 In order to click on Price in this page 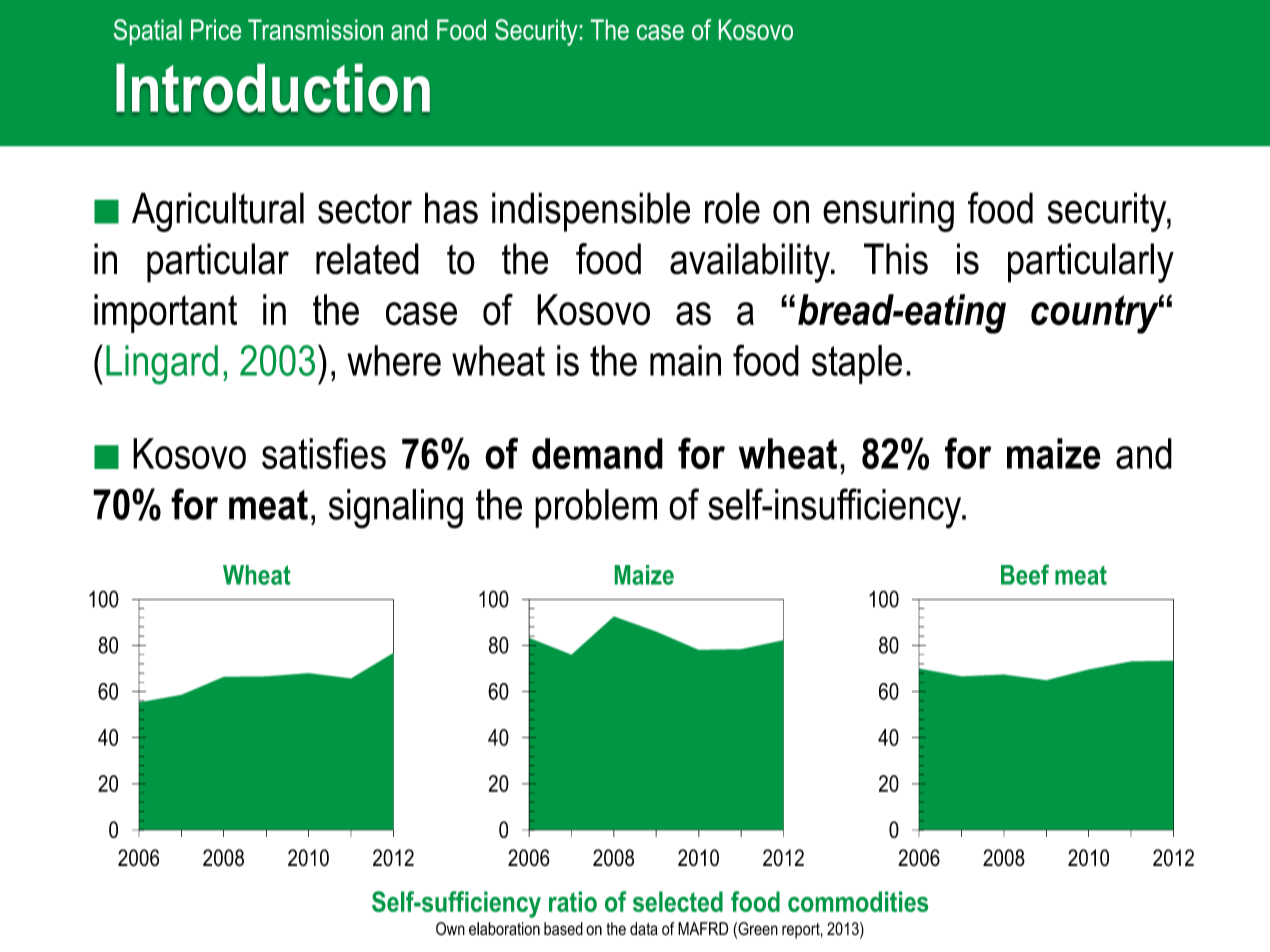, I will do `click(216, 29)`.
